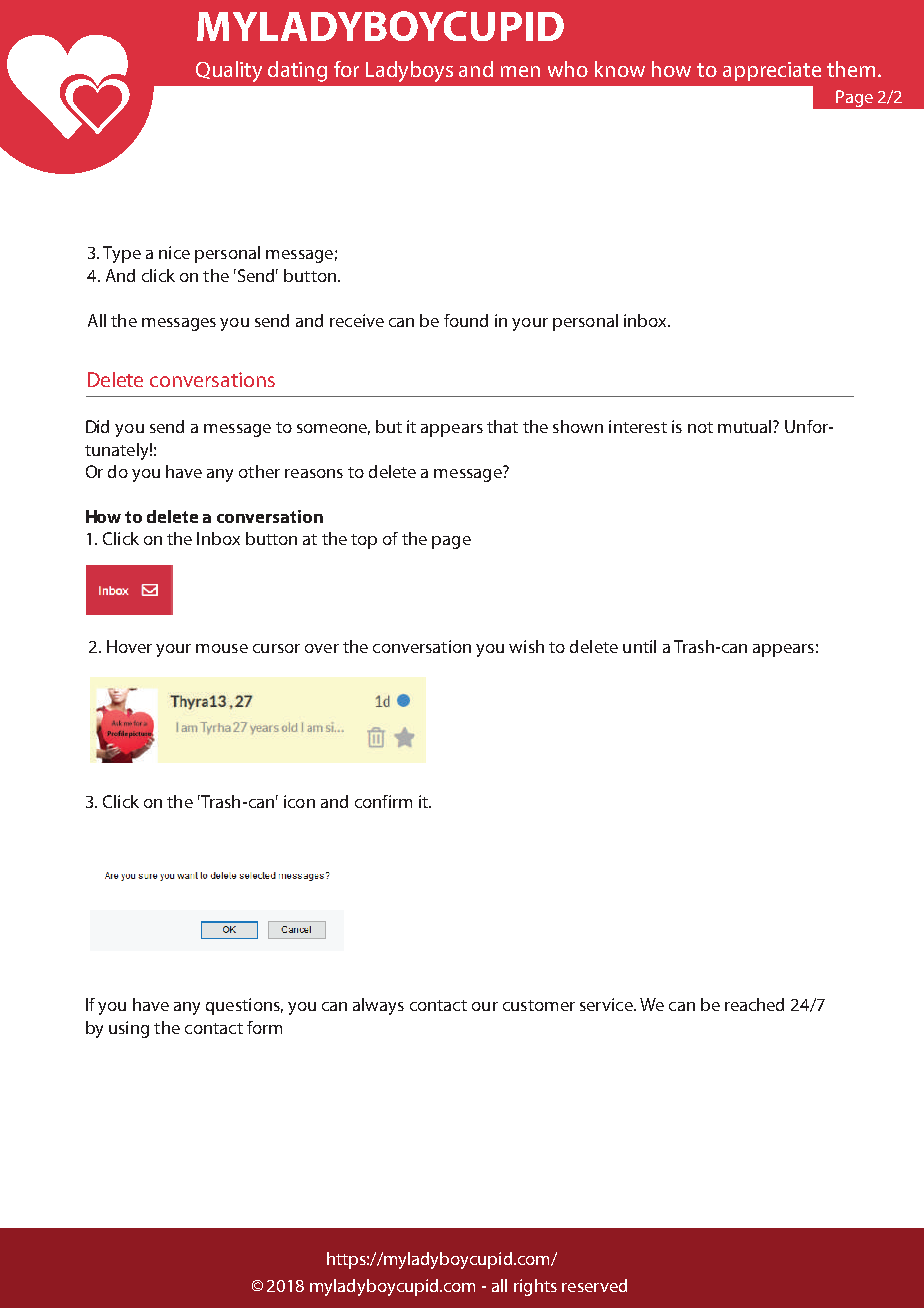 This screenshot has width=924, height=1308. Describe the element at coordinates (594, 1285) in the screenshot. I see `reserved` at that location.
